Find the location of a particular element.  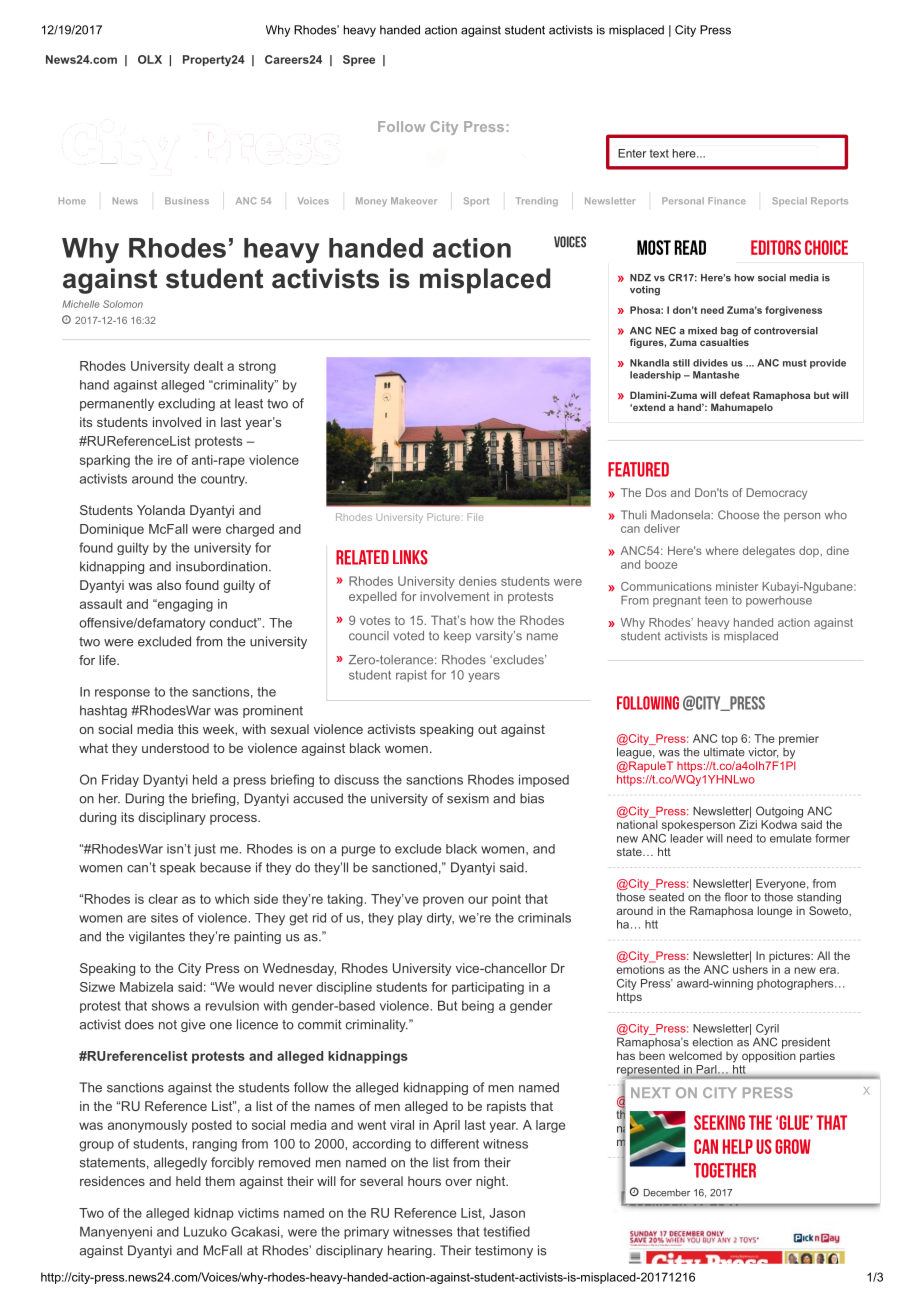

Spree is located at coordinates (359, 60).
